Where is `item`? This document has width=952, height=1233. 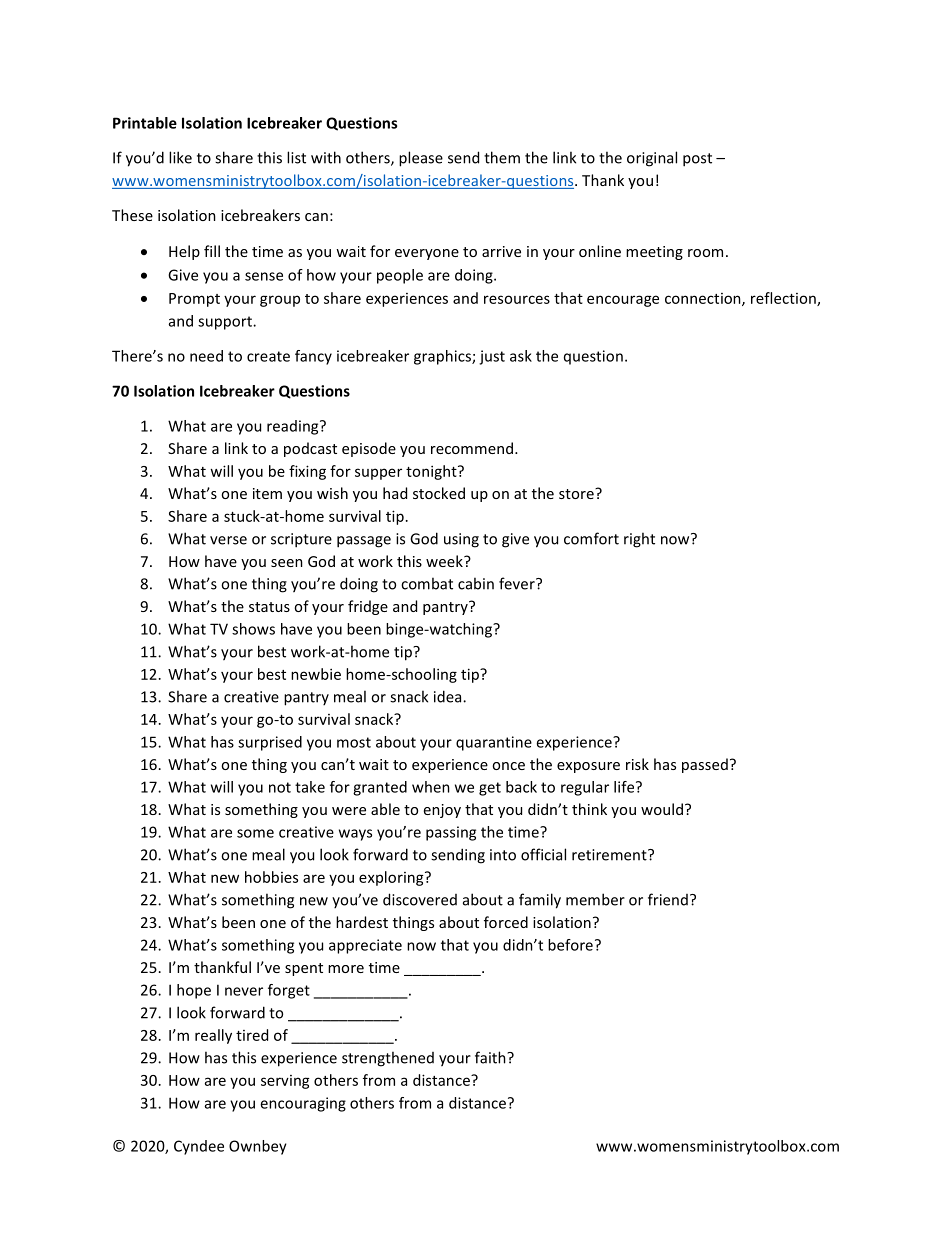 item is located at coordinates (267, 493).
